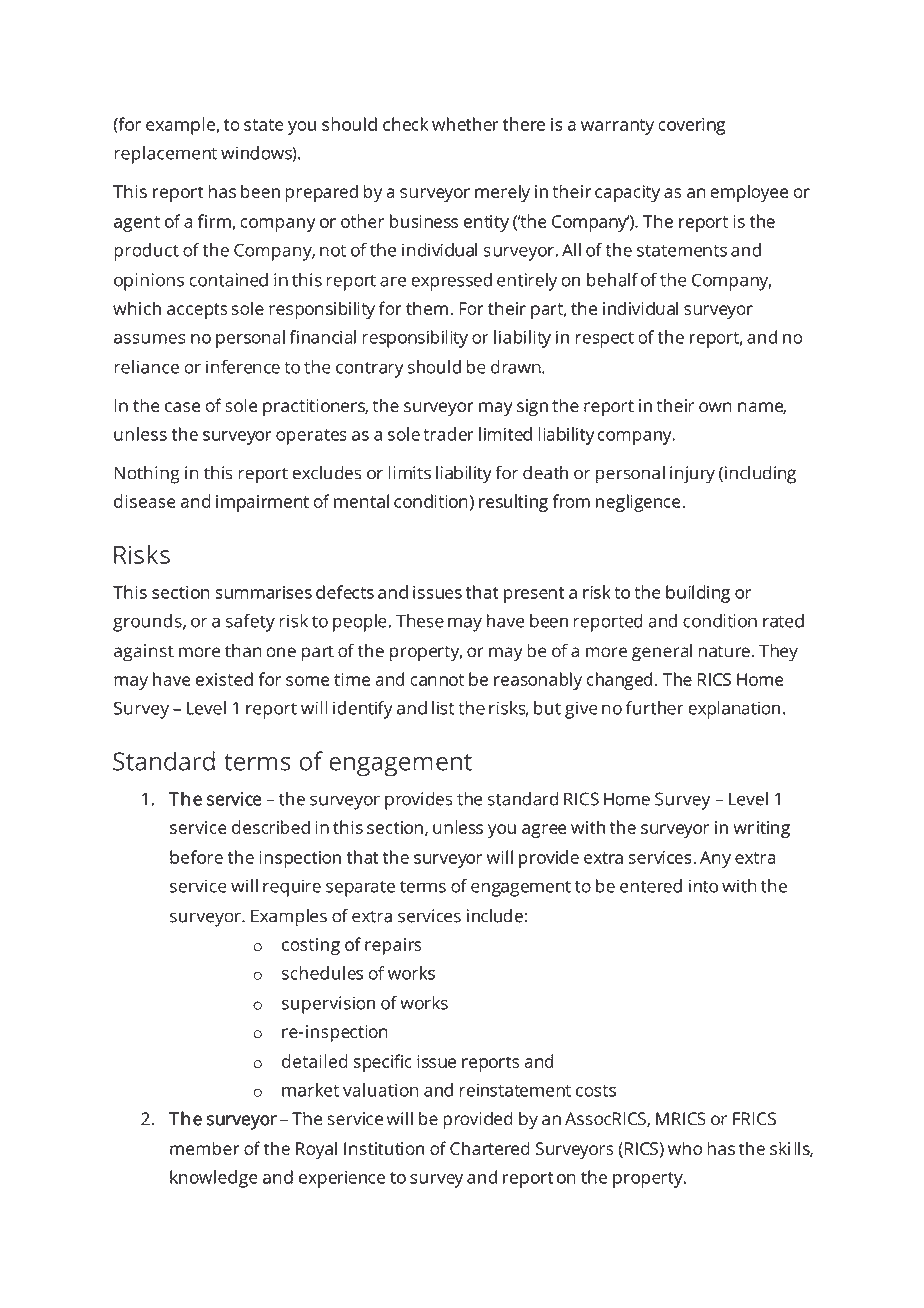  Describe the element at coordinates (685, 1148) in the document. I see `who` at that location.
